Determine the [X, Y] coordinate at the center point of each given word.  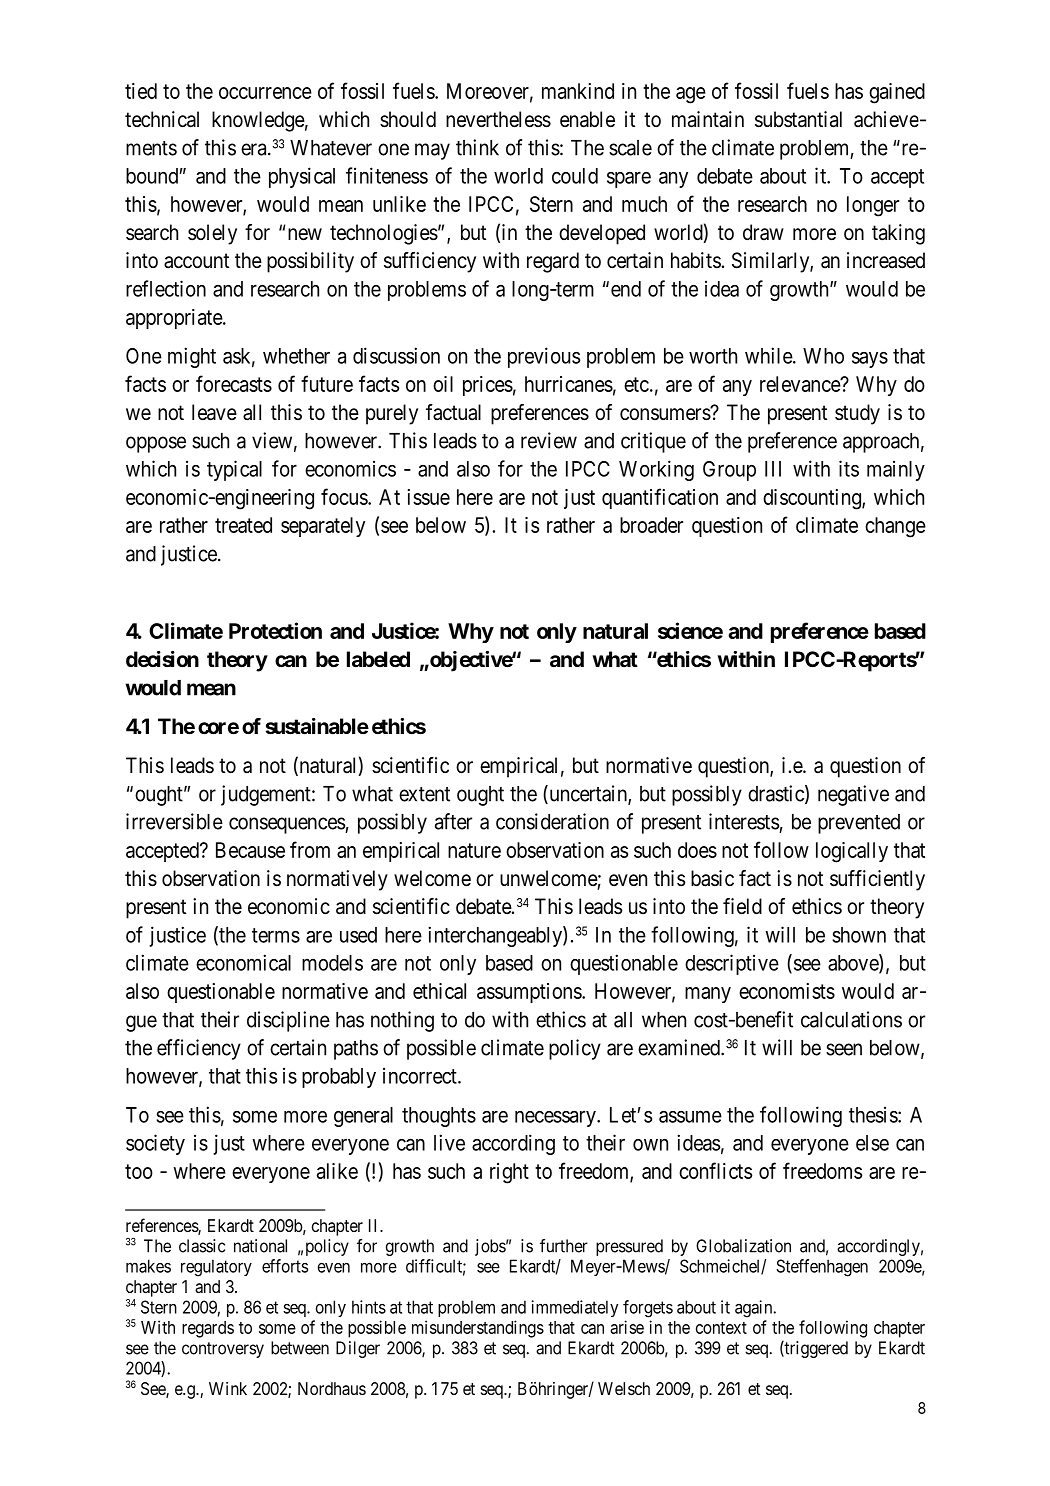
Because [250, 850]
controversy [223, 1350]
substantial [798, 119]
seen [844, 1049]
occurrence [265, 93]
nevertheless [498, 119]
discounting [813, 499]
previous [544, 357]
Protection [275, 630]
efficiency [199, 1049]
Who [823, 356]
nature [474, 850]
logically [852, 852]
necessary [556, 1118]
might [192, 357]
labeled [378, 659]
